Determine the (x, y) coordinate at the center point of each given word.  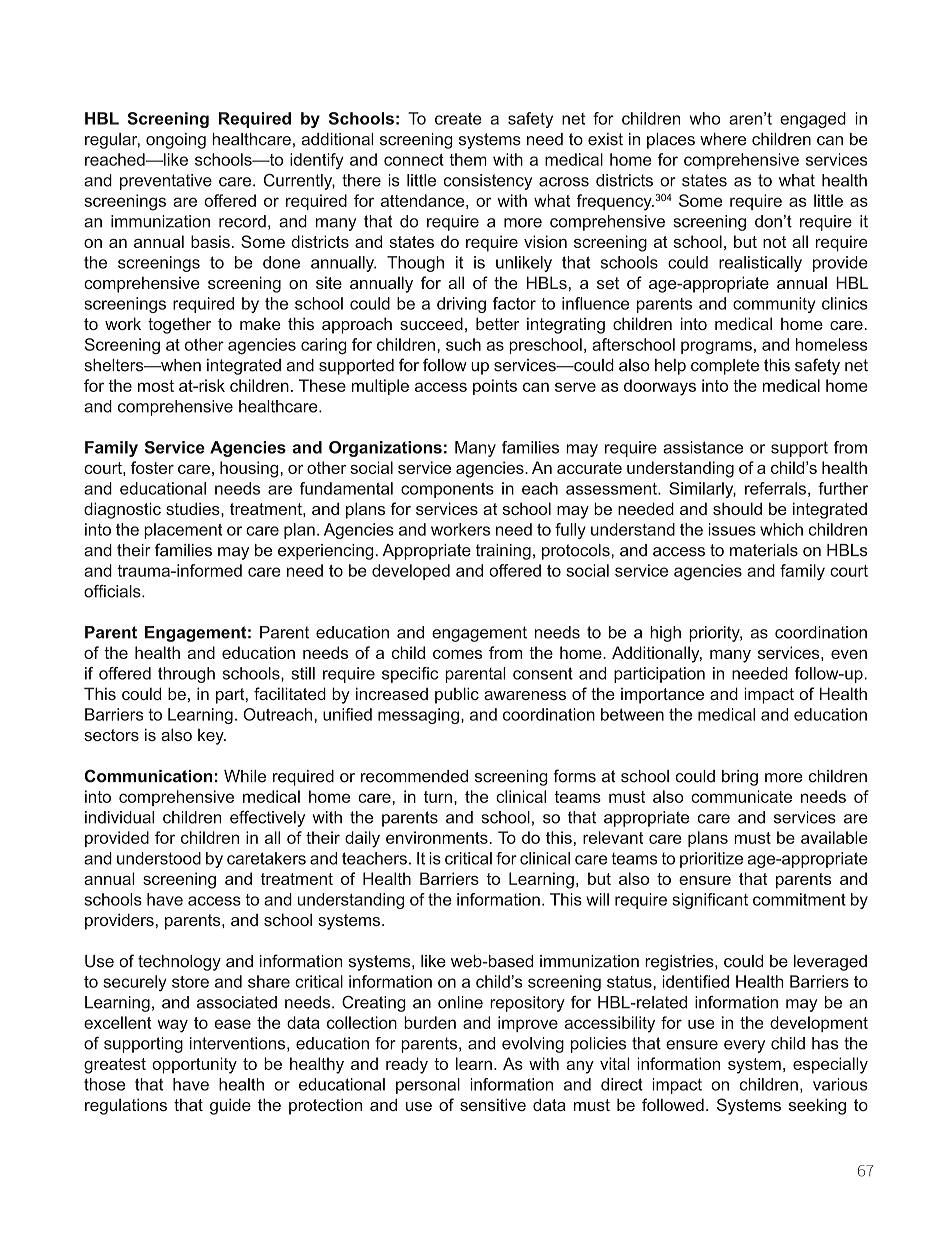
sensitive (493, 1104)
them (468, 159)
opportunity (194, 1065)
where (723, 139)
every (744, 1046)
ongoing (176, 141)
